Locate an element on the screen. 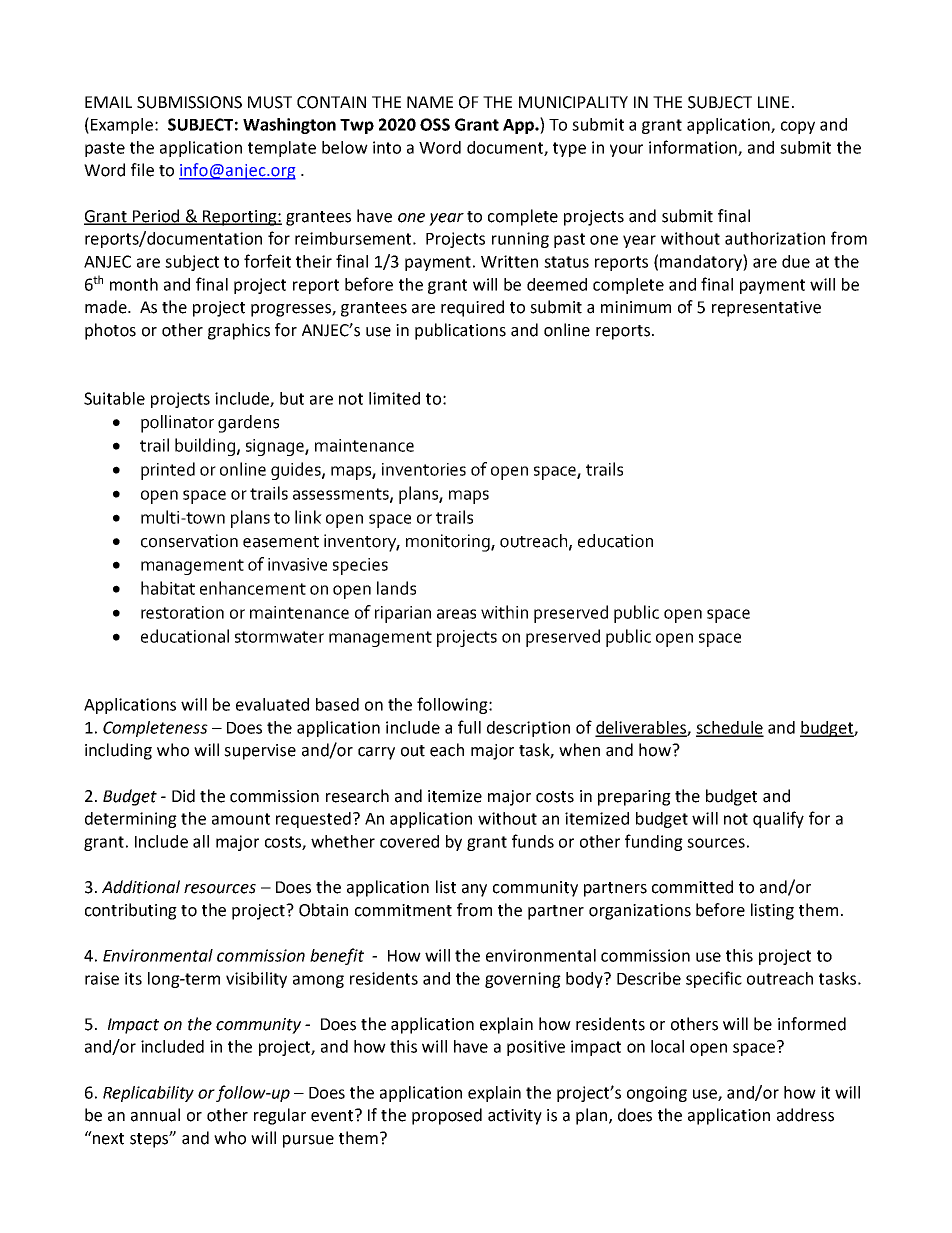 The height and width of the screenshot is (1233, 952). annual is located at coordinates (155, 1115).
